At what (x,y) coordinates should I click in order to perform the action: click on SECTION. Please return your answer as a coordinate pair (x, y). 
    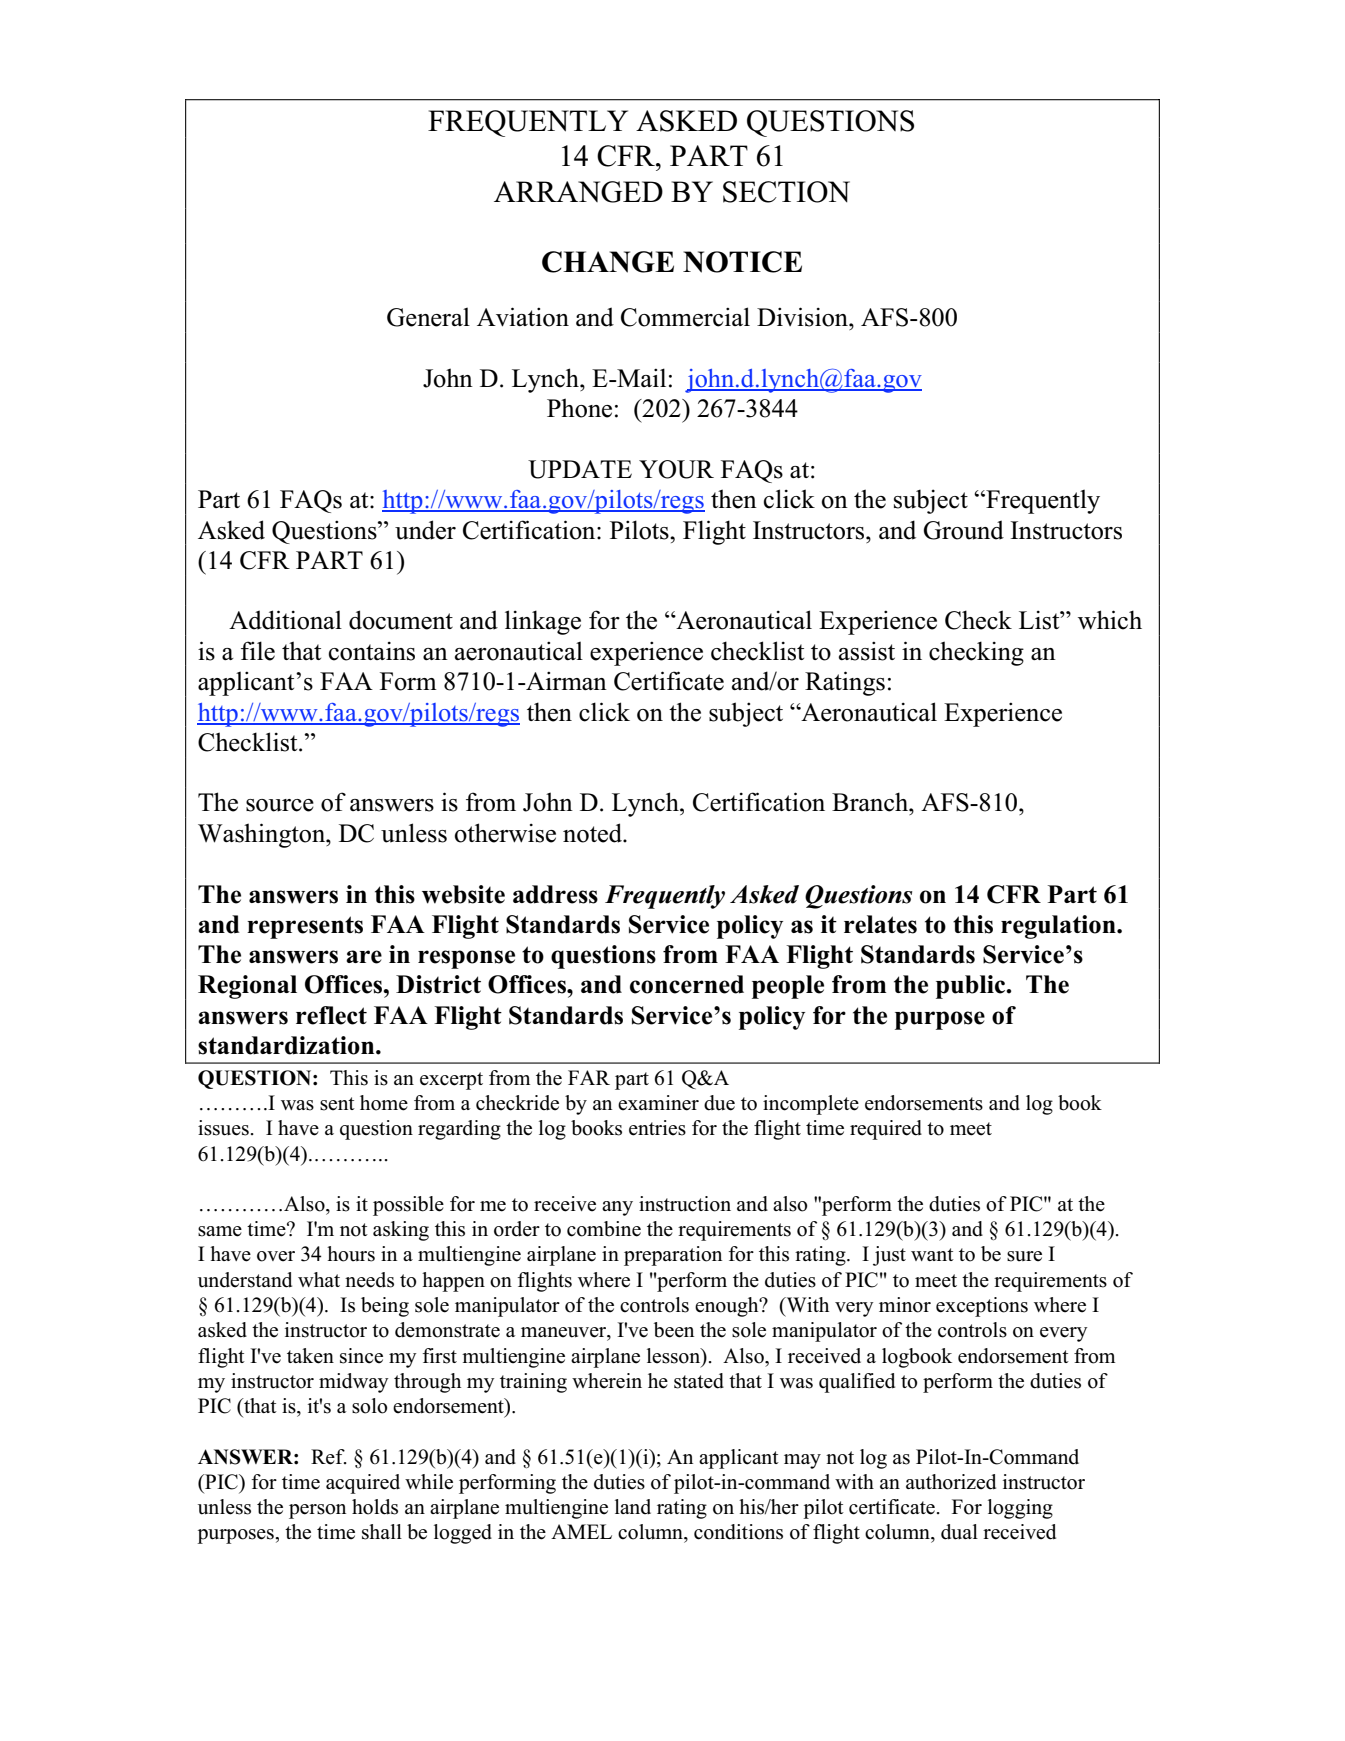
    Looking at the image, I should click on (786, 192).
